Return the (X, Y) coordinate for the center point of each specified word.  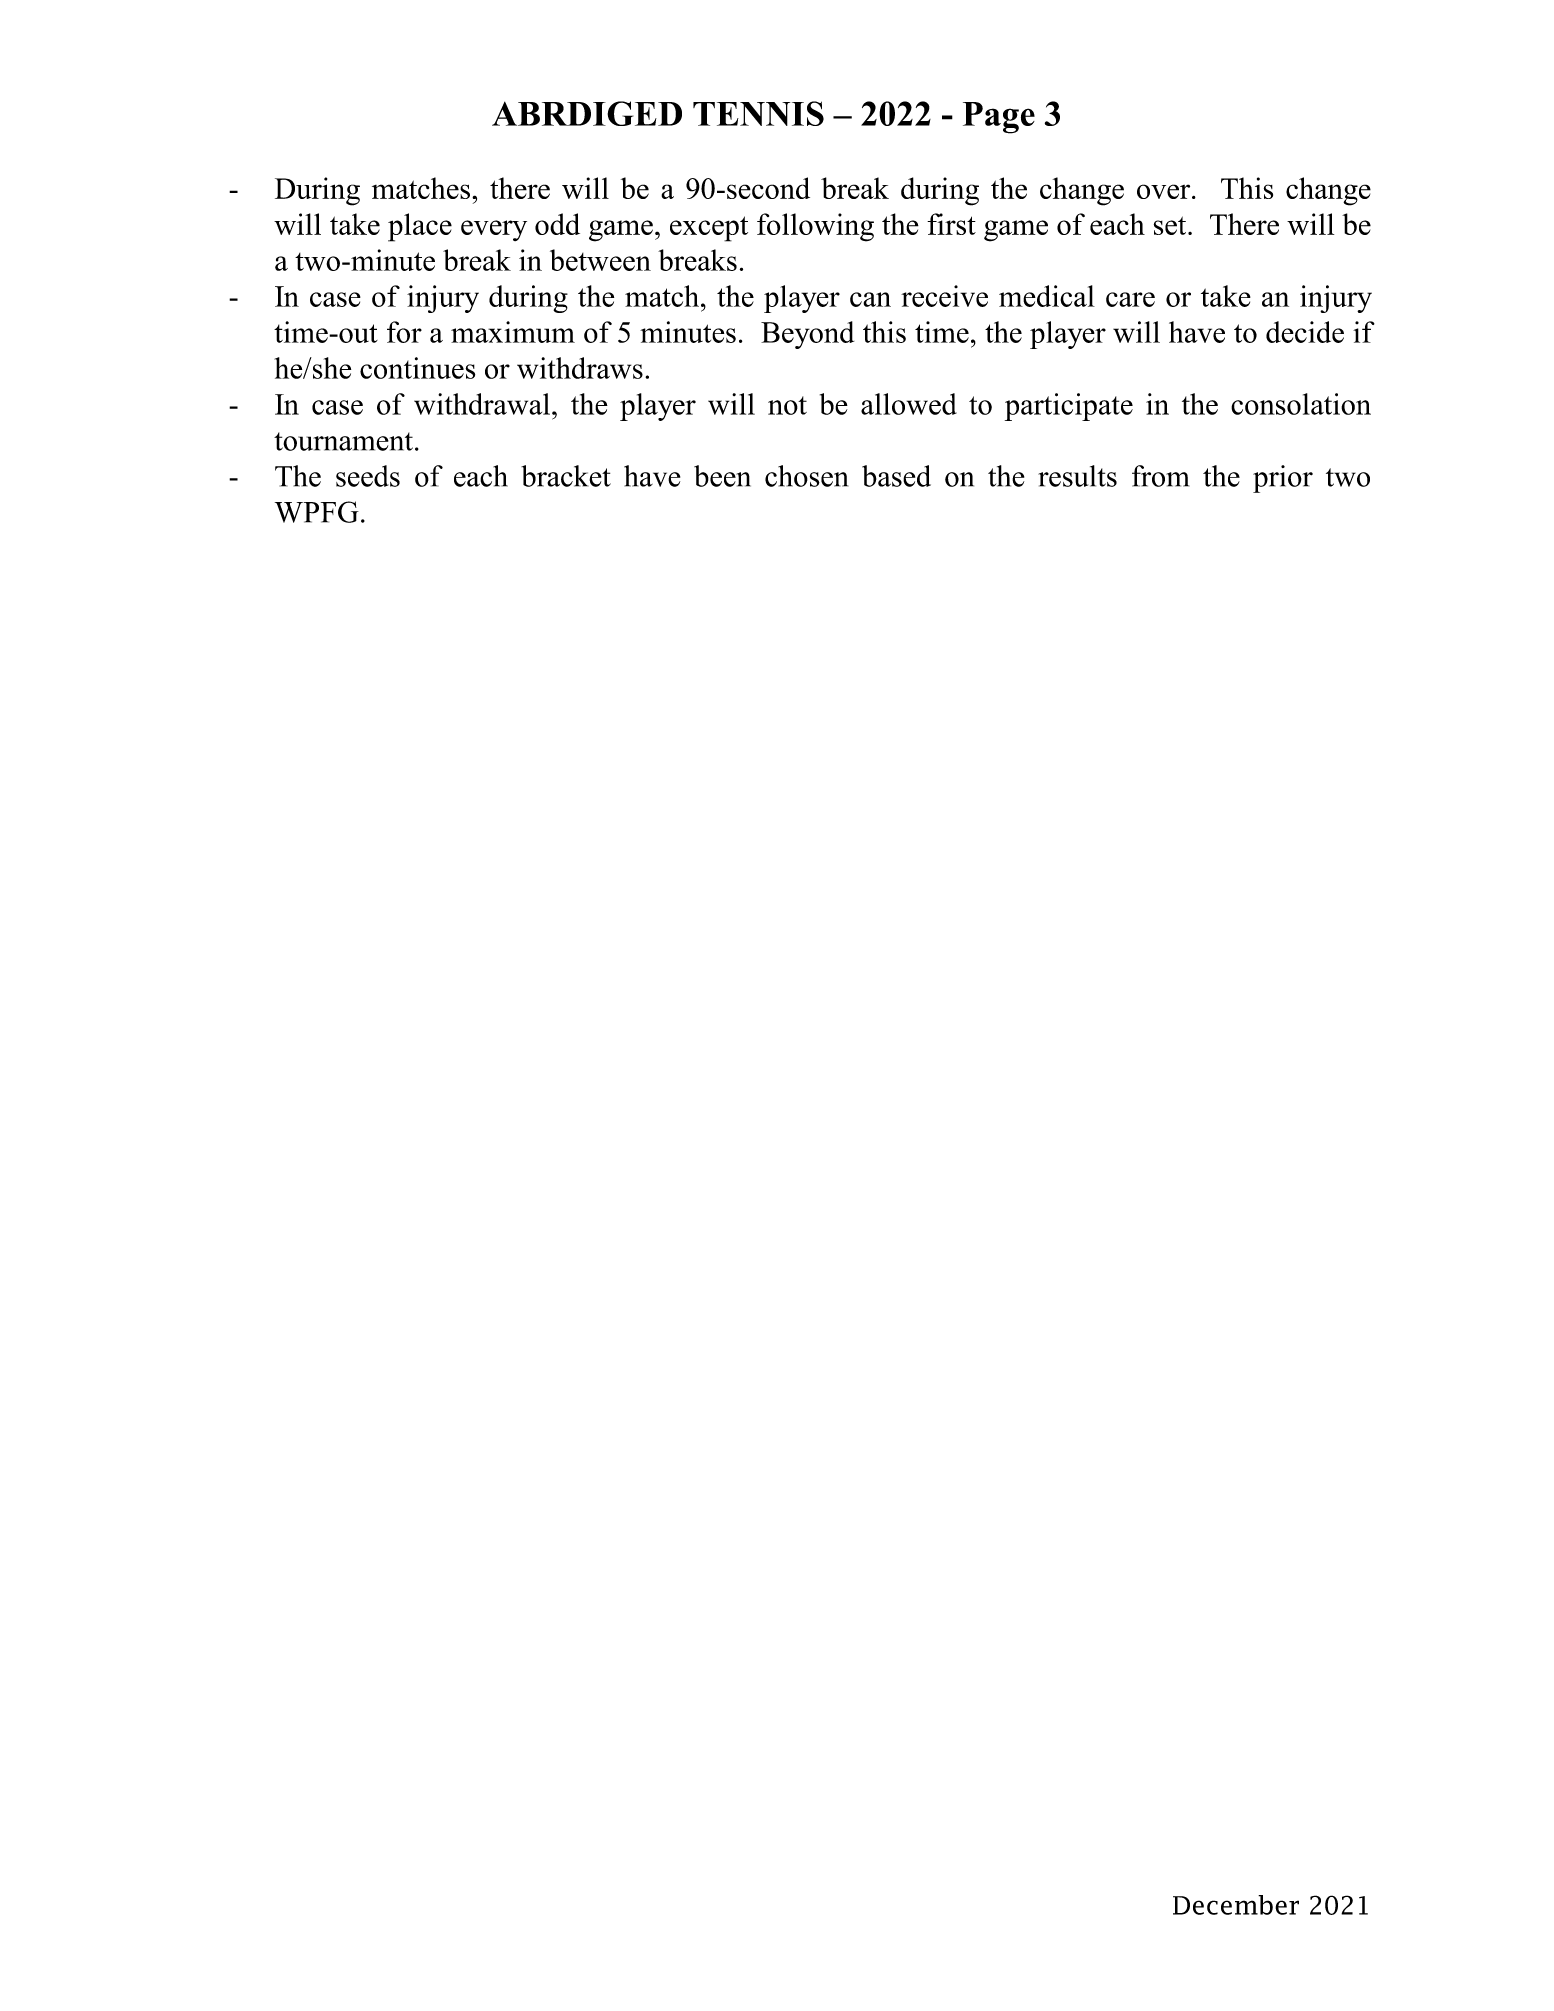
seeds (368, 476)
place (420, 227)
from (1160, 476)
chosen (806, 476)
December (1236, 1905)
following (815, 227)
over (1165, 191)
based (896, 476)
